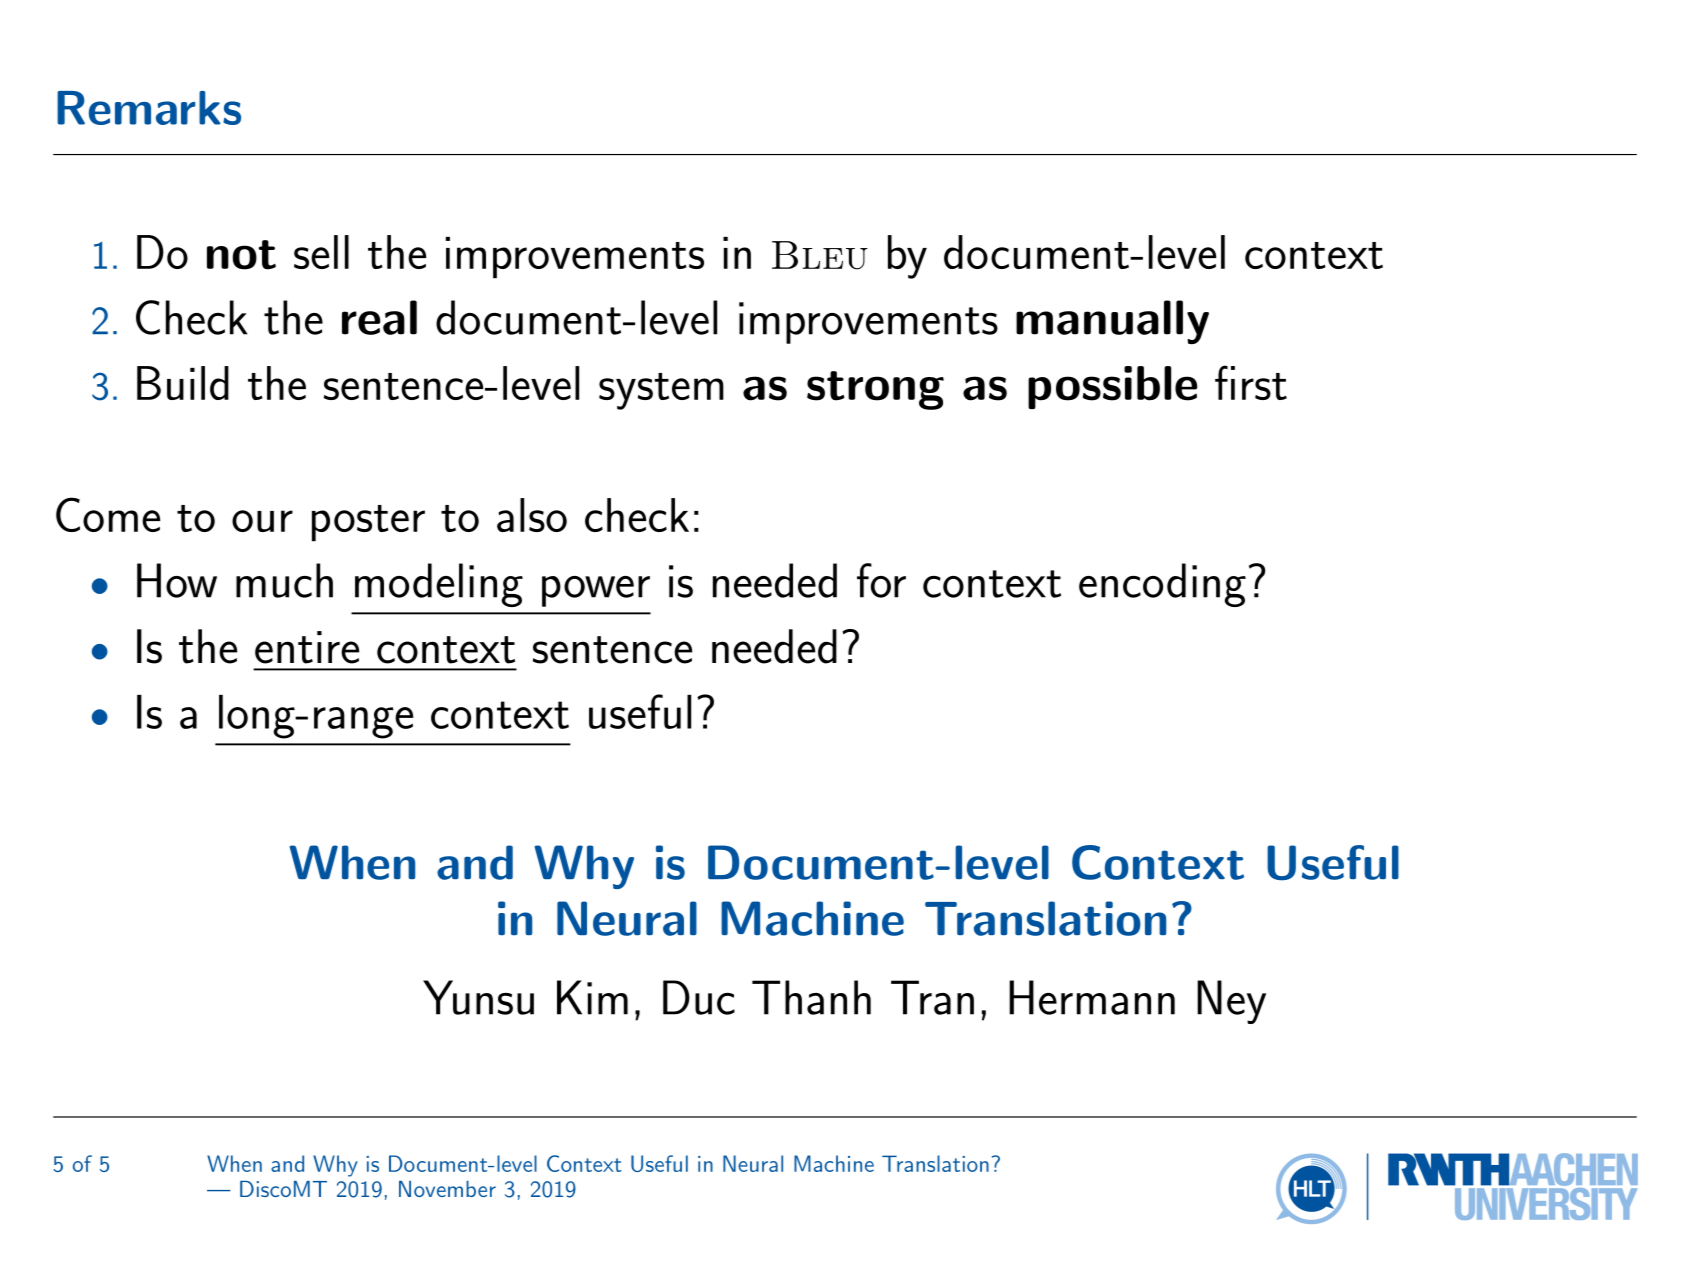 This document has height=1268, width=1690. I want to click on Thanh, so click(811, 997).
